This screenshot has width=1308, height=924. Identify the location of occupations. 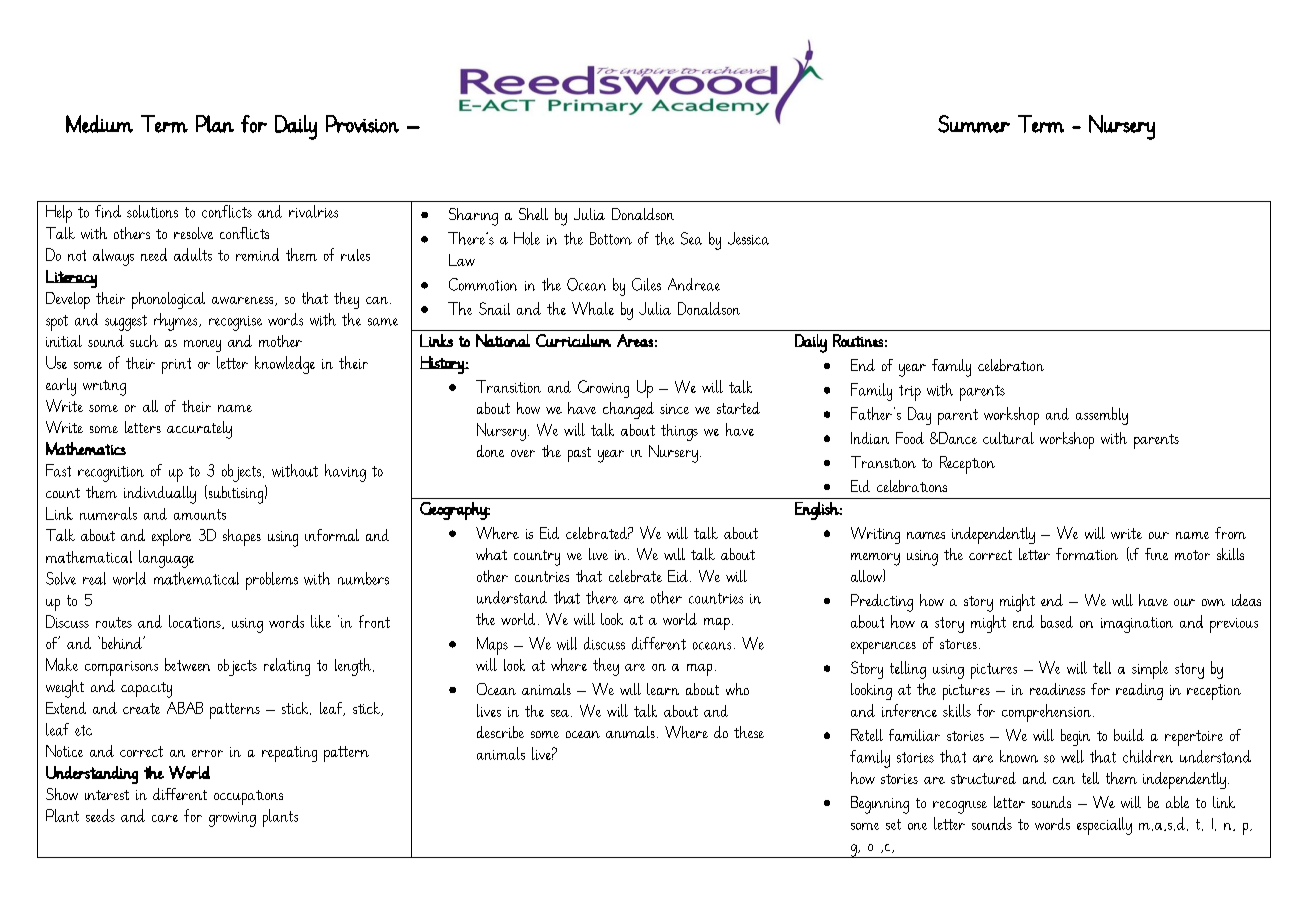
(248, 797).
